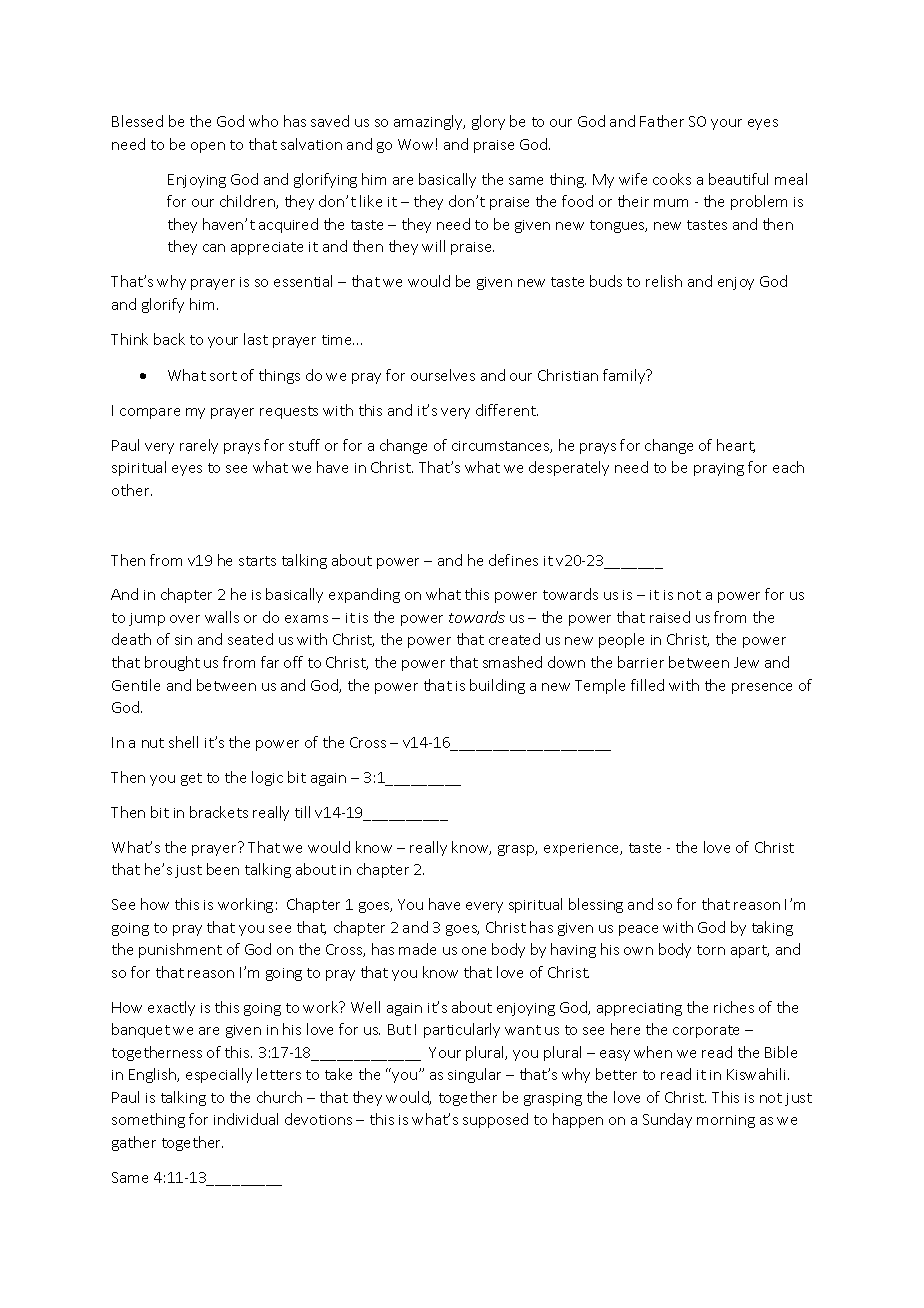 The image size is (924, 1308). Describe the element at coordinates (495, 1120) in the screenshot. I see `supposed` at that location.
